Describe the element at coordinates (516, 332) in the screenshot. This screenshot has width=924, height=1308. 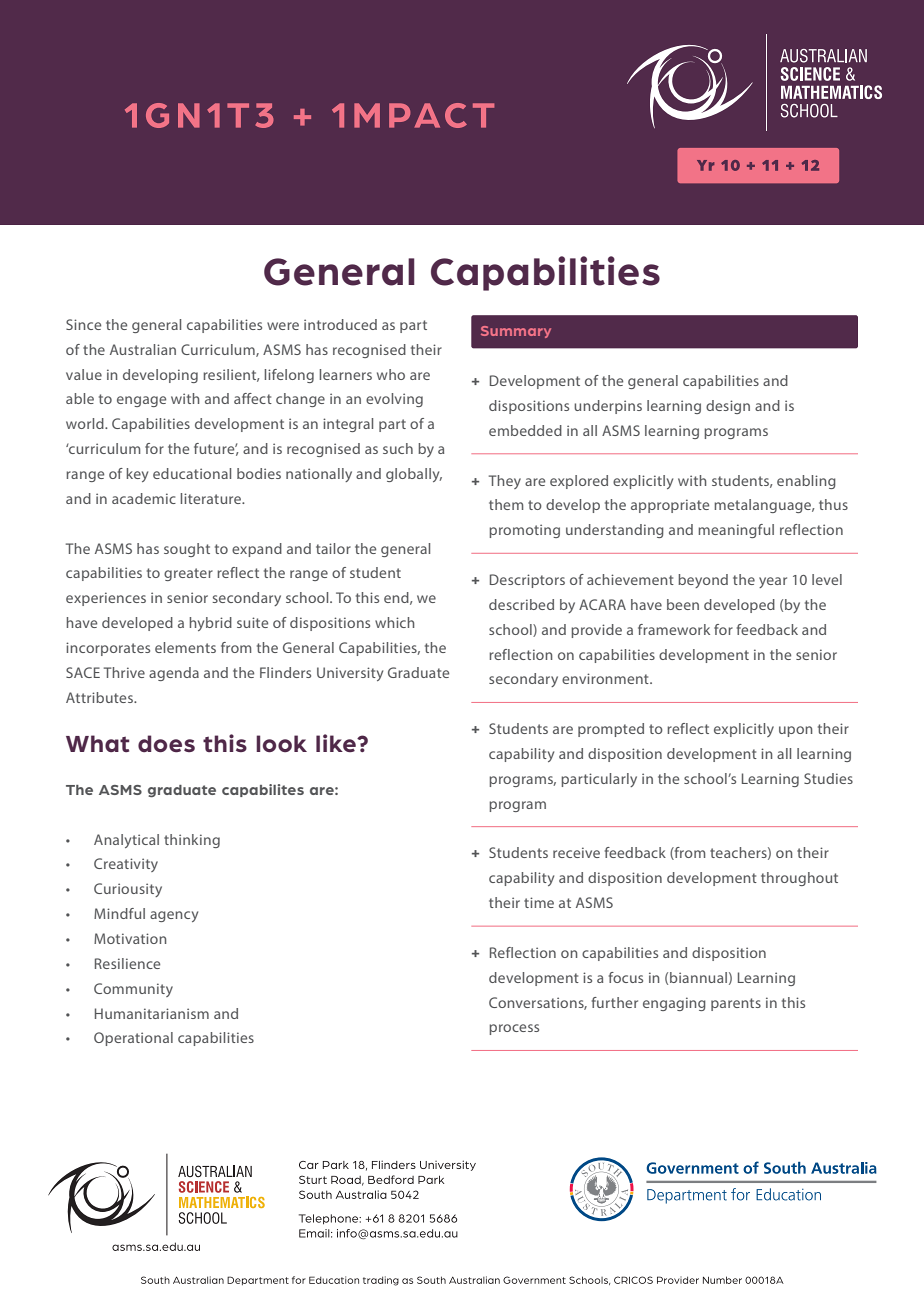
I see `Summary` at that location.
